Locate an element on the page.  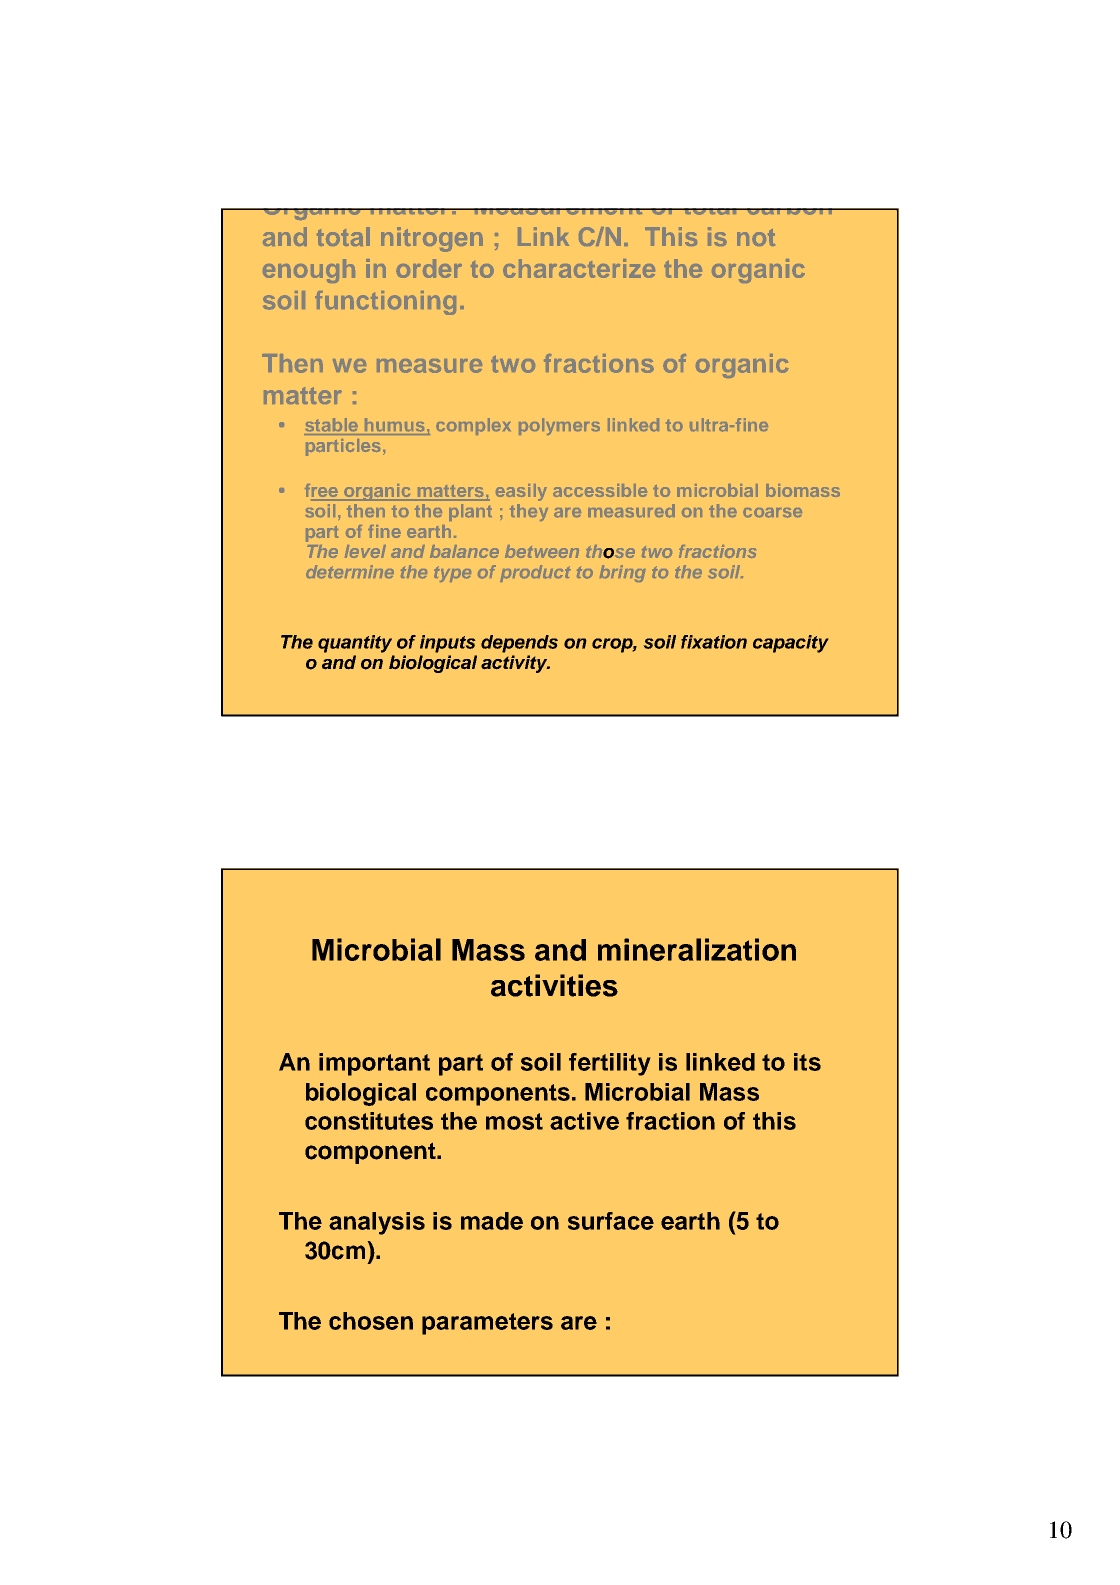
activity is located at coordinates (515, 664).
